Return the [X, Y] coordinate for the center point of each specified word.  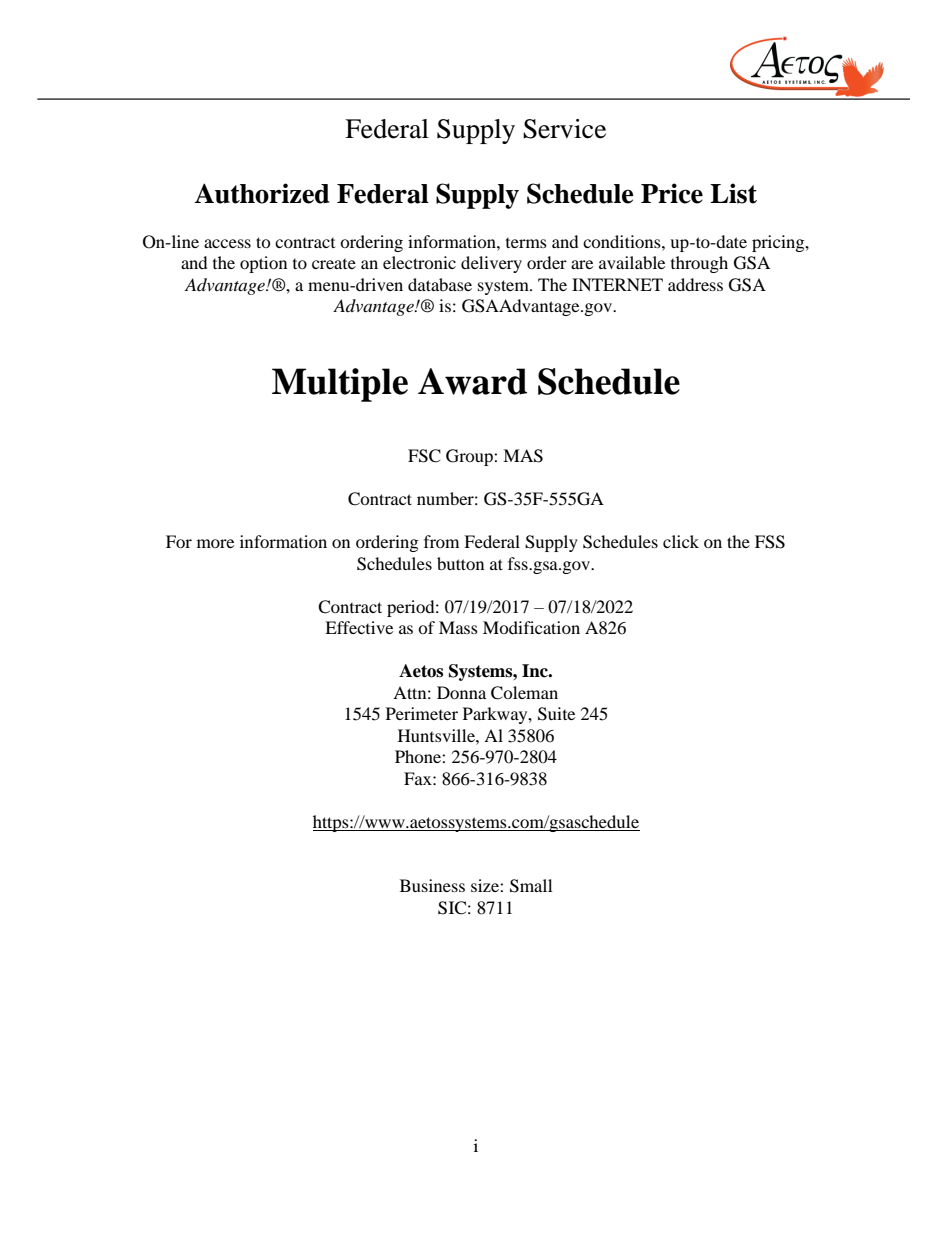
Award [472, 381]
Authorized [261, 193]
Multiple [340, 385]
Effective [359, 627]
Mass [458, 627]
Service [564, 129]
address [695, 284]
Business [432, 885]
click [681, 541]
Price [672, 193]
